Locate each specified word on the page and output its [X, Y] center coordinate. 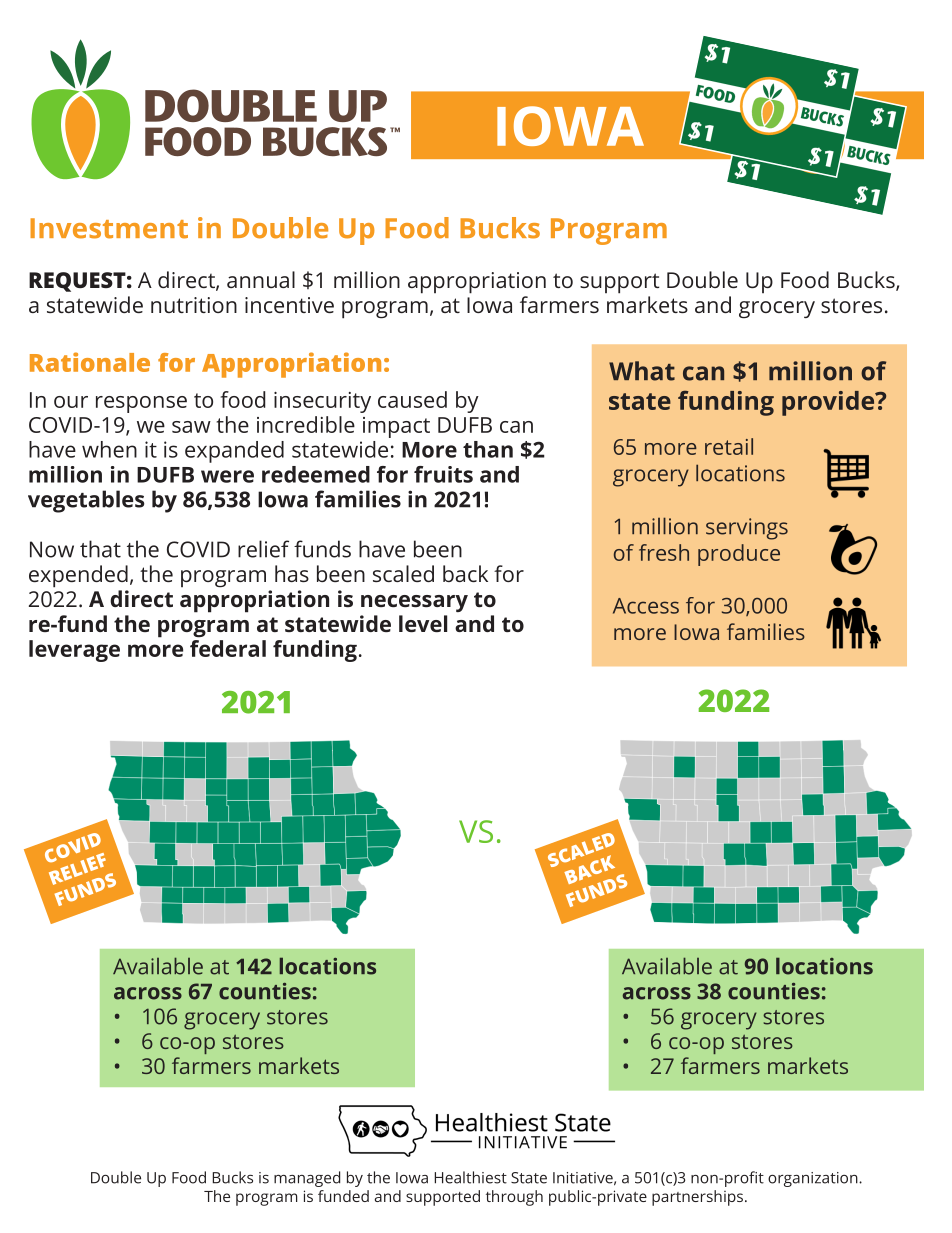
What [642, 371]
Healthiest [470, 1177]
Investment [109, 228]
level [423, 623]
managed [307, 1179]
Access [646, 606]
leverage [74, 651]
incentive [289, 305]
